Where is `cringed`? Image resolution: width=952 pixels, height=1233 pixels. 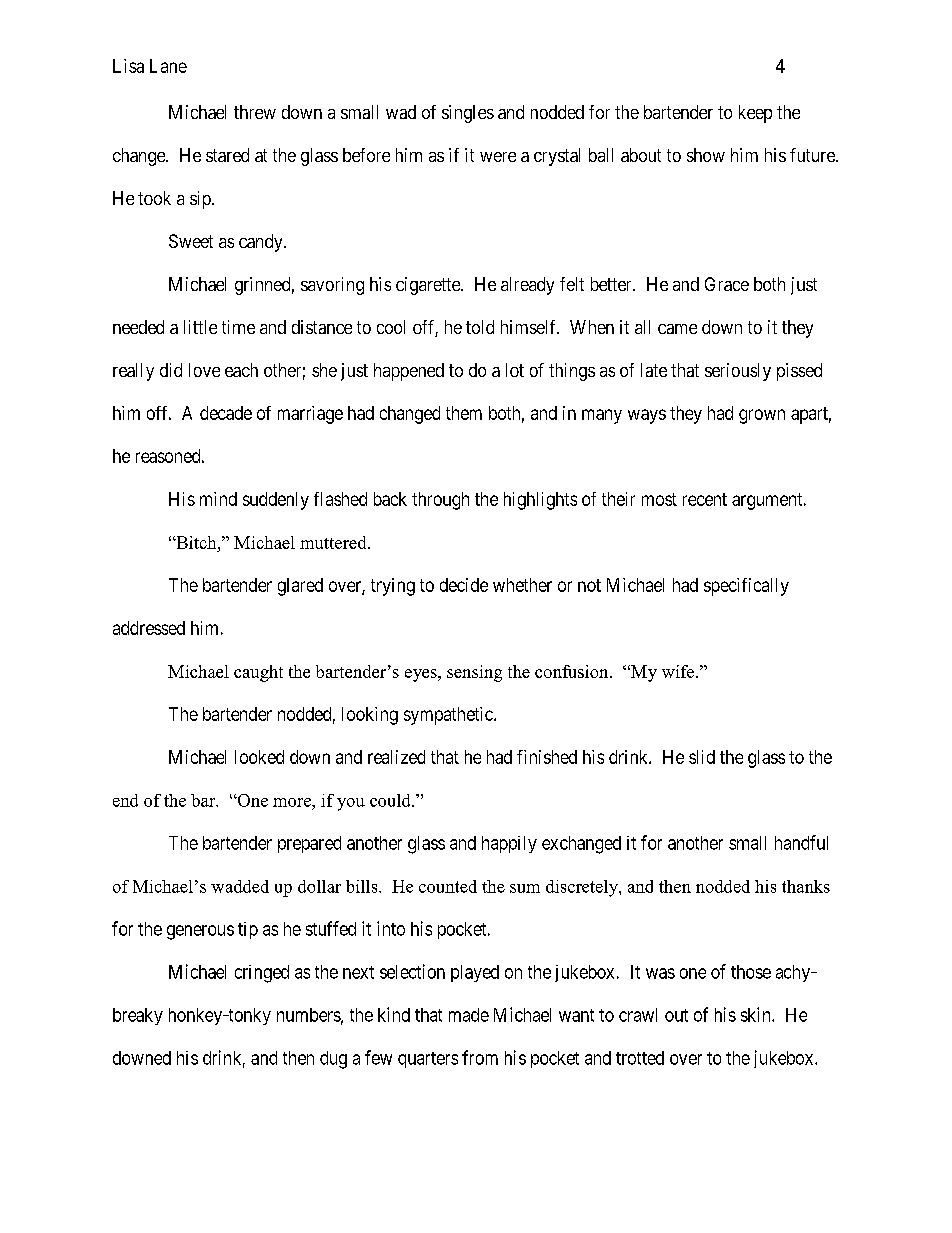 cringed is located at coordinates (262, 974).
